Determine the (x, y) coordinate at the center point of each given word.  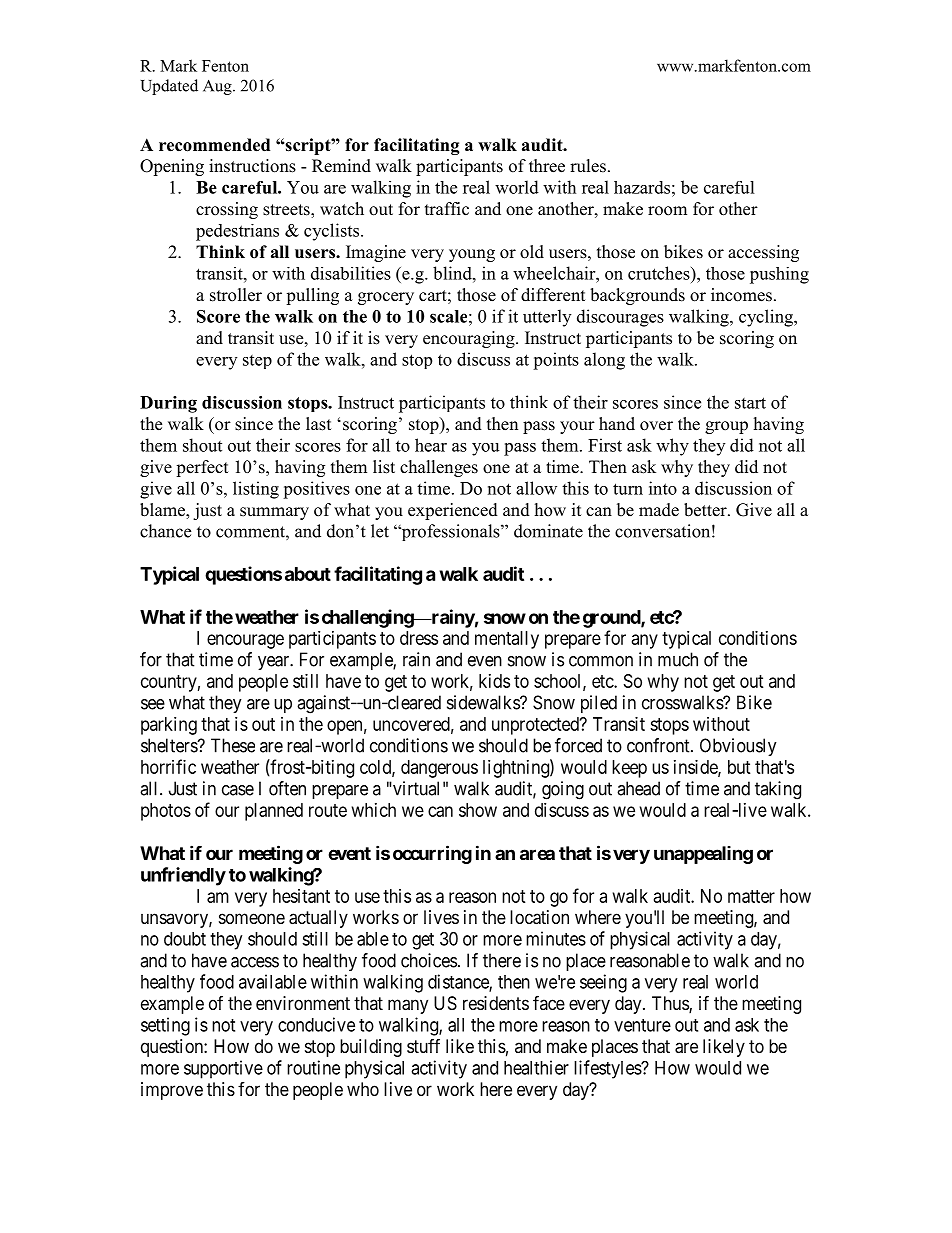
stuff (423, 1046)
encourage (245, 641)
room (667, 211)
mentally (507, 640)
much (678, 659)
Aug (218, 87)
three (547, 166)
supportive (223, 1069)
